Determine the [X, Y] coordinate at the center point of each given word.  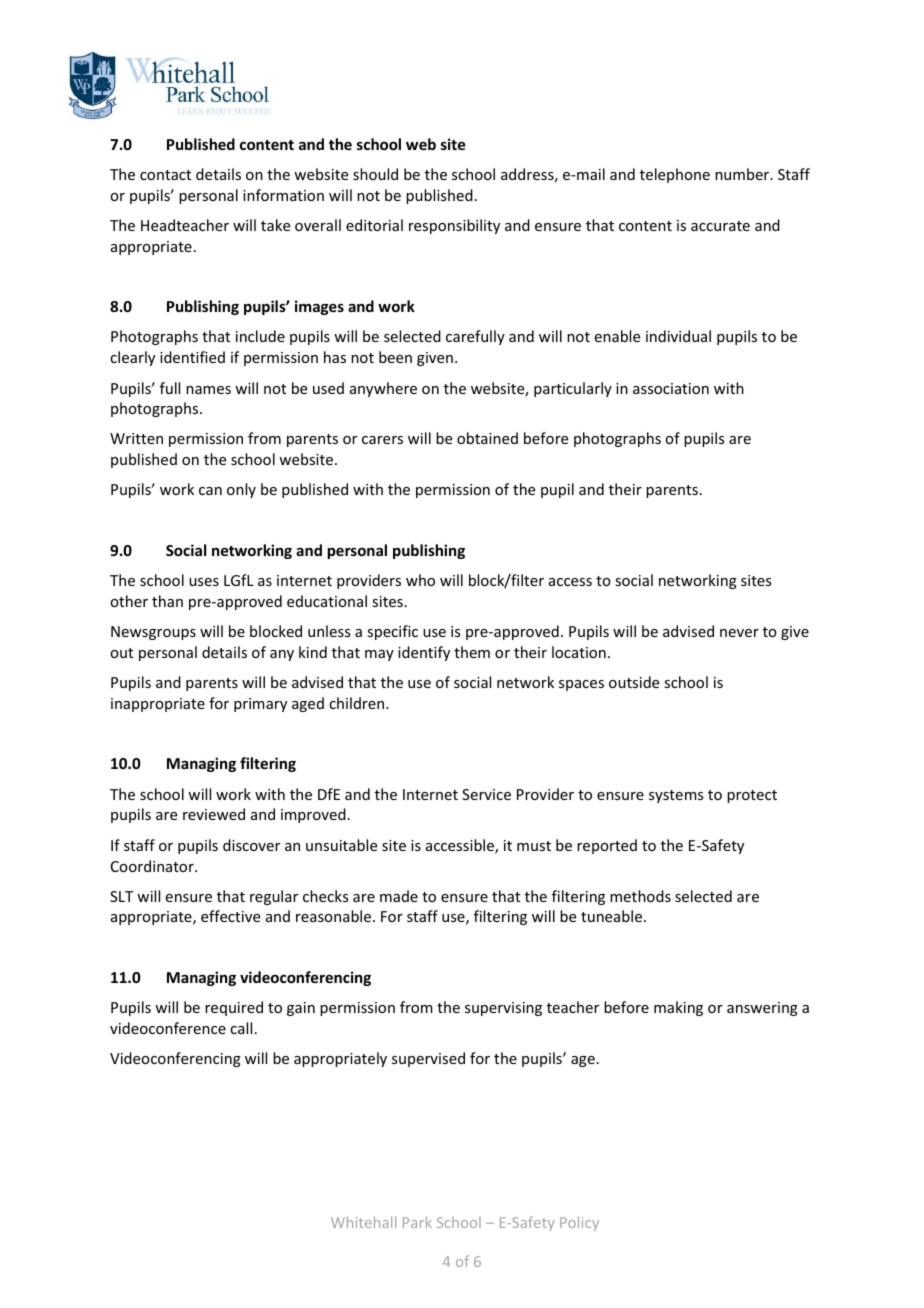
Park [417, 1222]
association [671, 388]
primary [260, 705]
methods [640, 896]
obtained [487, 438]
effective [230, 916]
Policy [579, 1223]
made [399, 896]
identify [424, 653]
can [210, 491]
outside [634, 682]
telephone [675, 175]
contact [165, 175]
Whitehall [363, 1222]
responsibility [454, 226]
